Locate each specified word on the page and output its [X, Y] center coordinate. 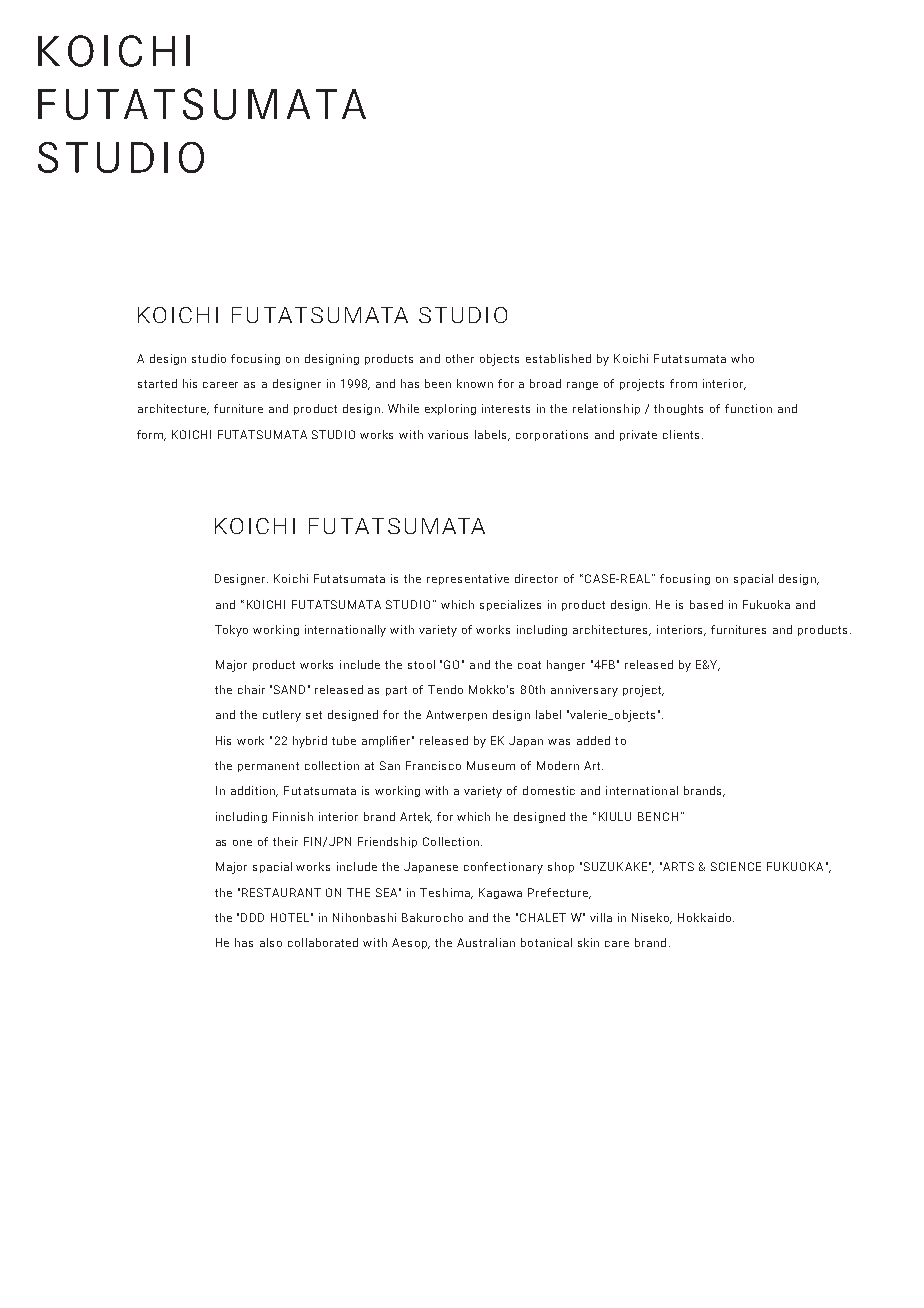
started [157, 383]
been [438, 383]
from [683, 383]
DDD [252, 917]
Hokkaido [706, 917]
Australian [486, 942]
